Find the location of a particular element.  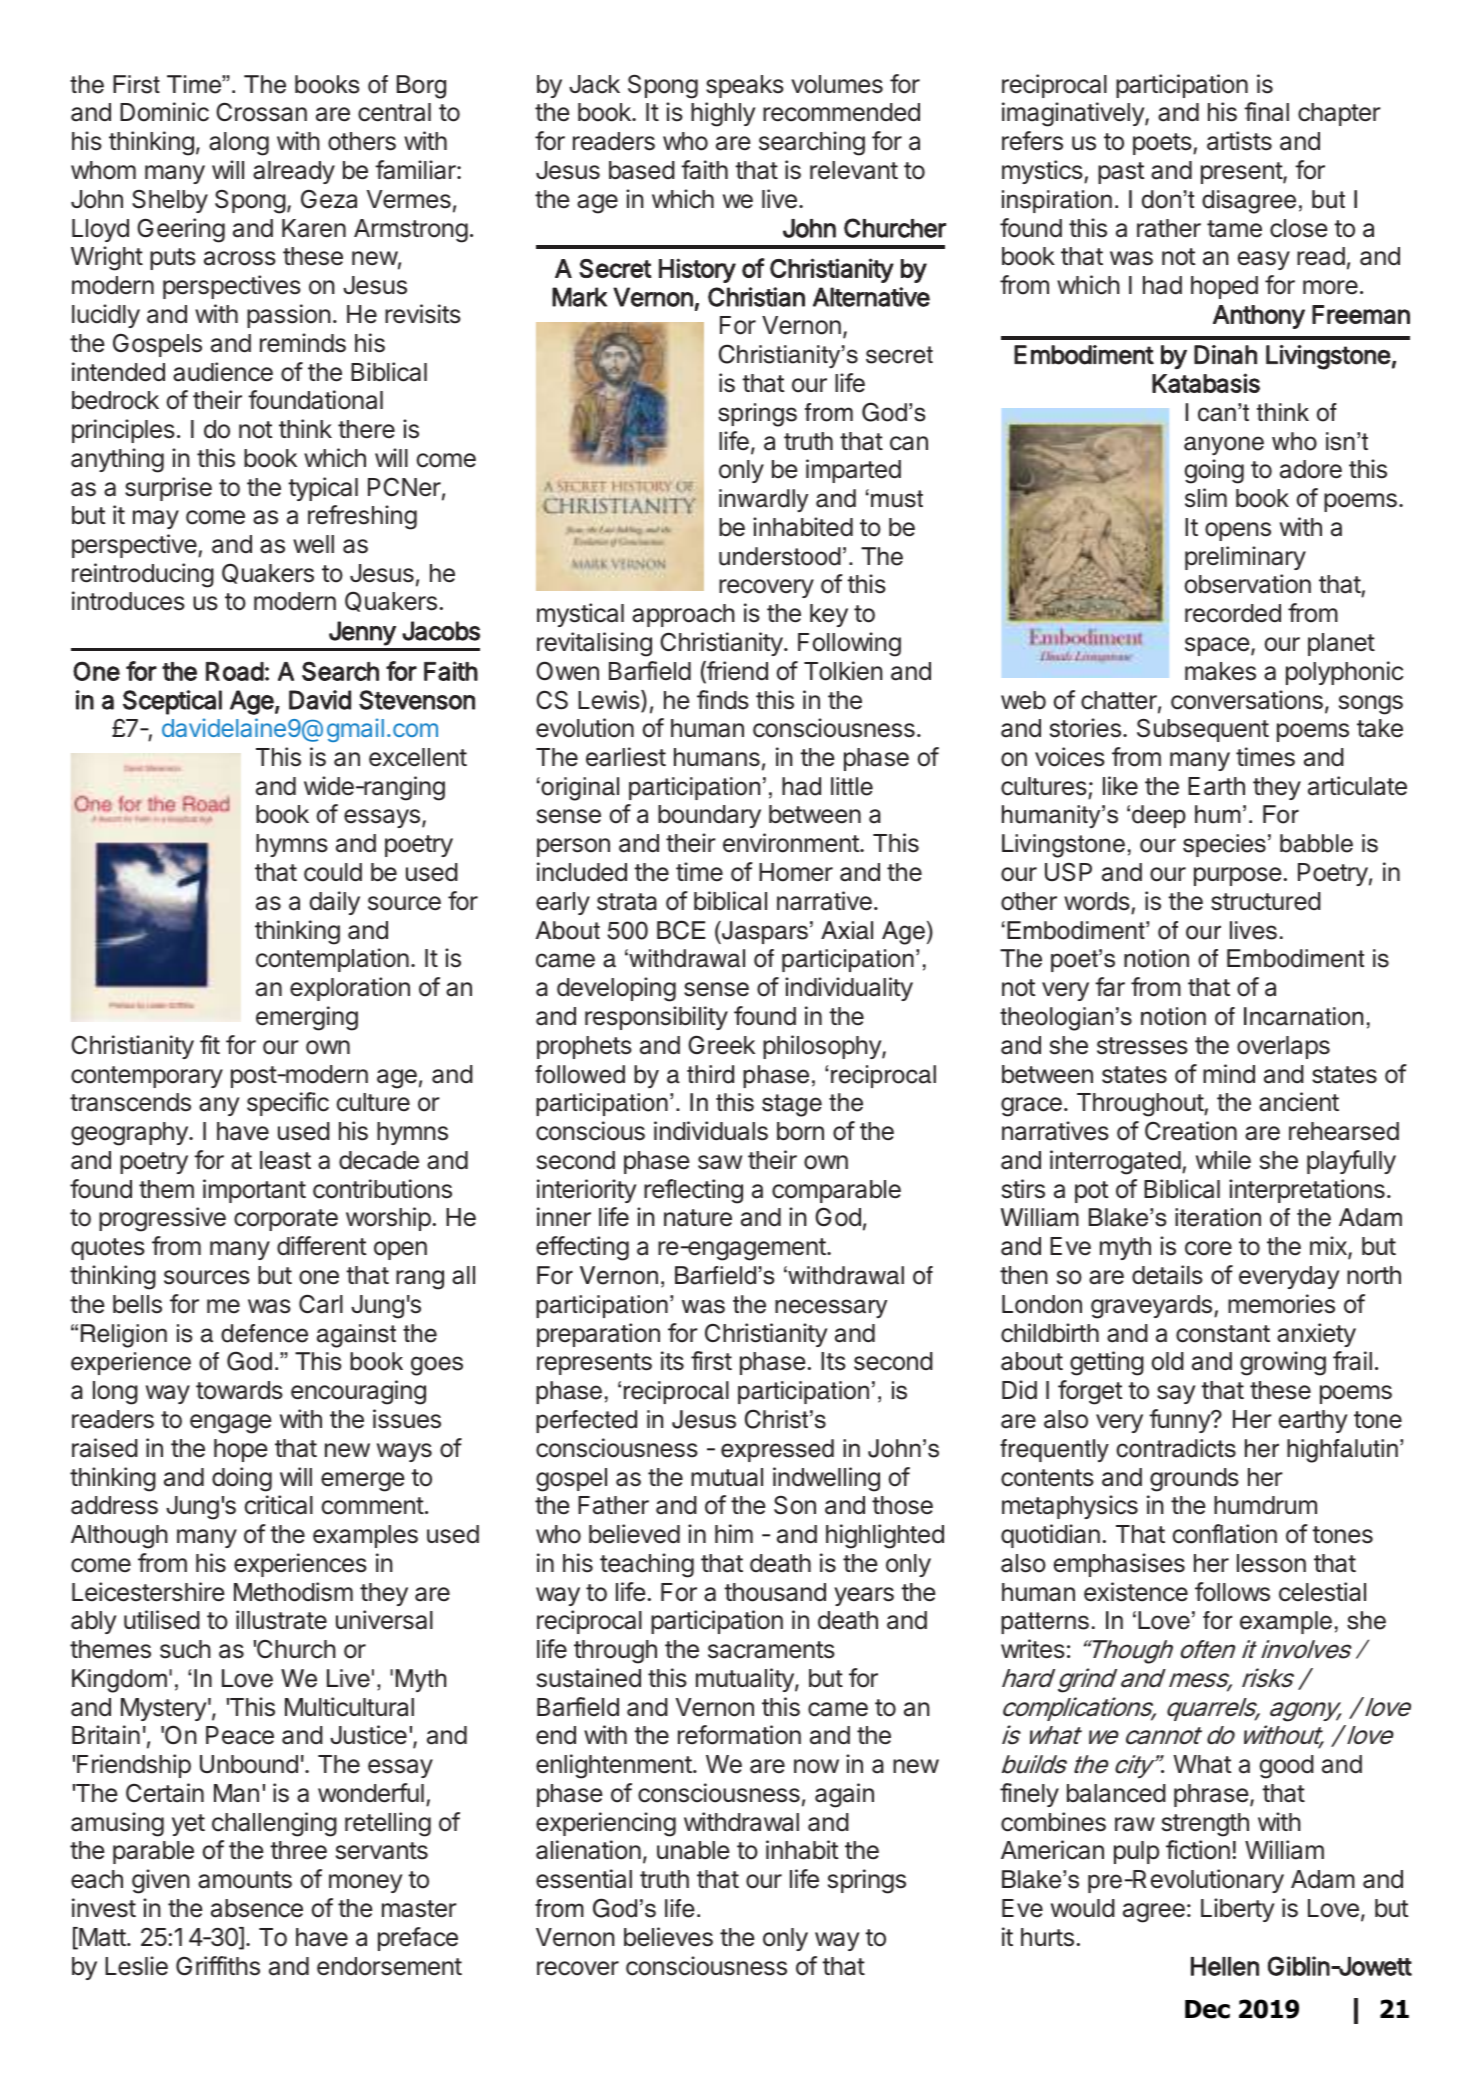

reintroducing is located at coordinates (143, 575).
